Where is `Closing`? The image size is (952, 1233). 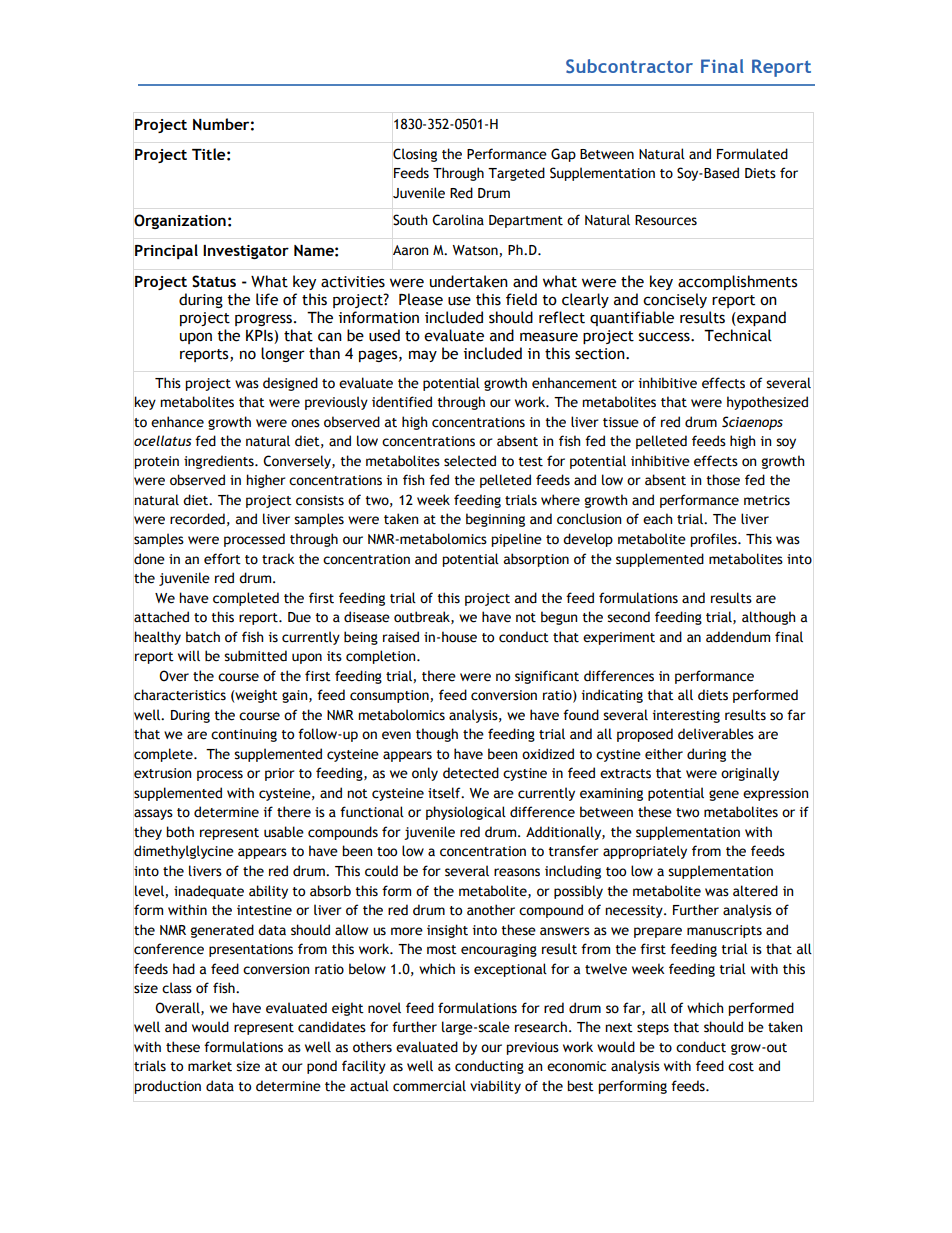
Closing is located at coordinates (415, 155).
